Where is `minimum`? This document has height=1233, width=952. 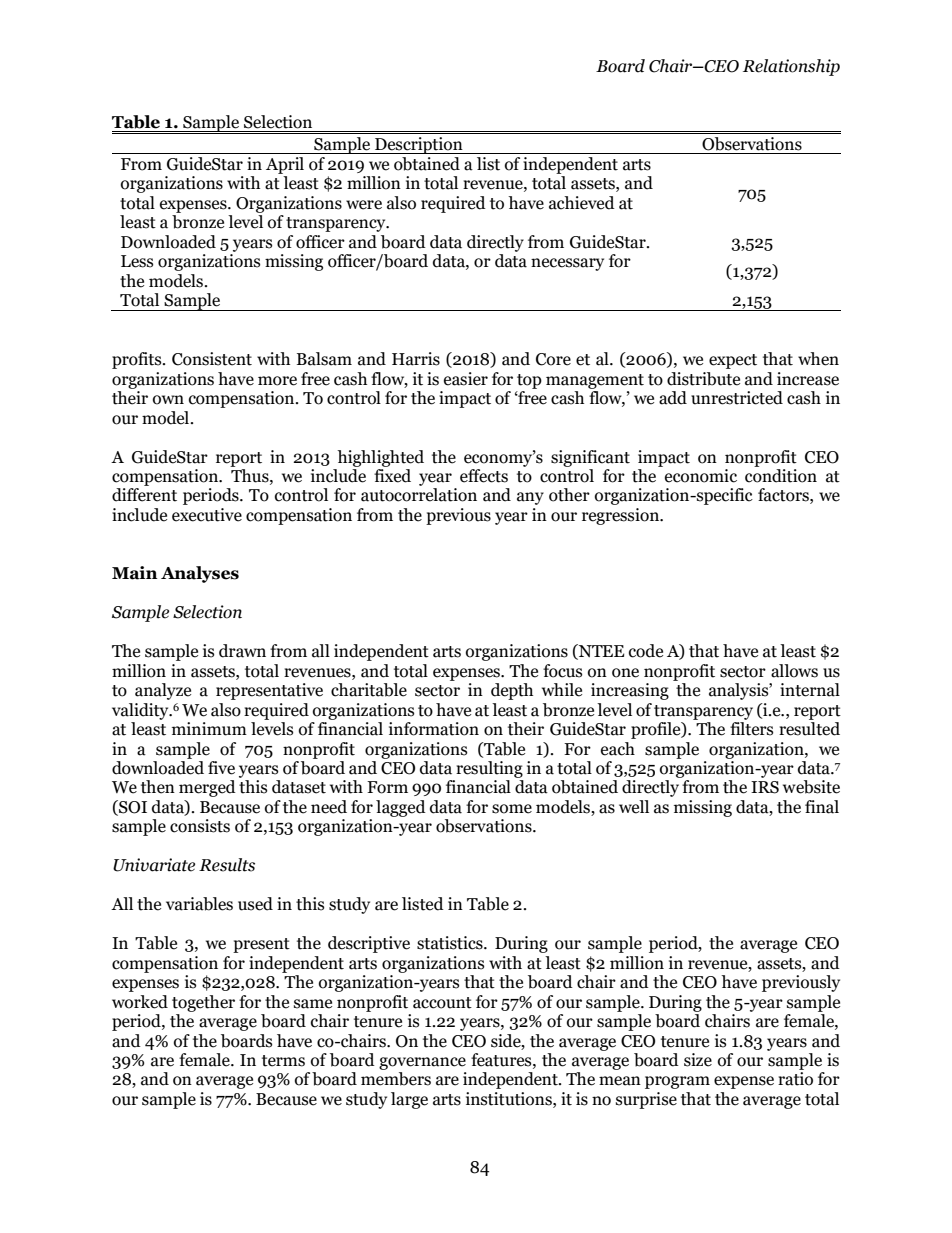 minimum is located at coordinates (209, 729).
